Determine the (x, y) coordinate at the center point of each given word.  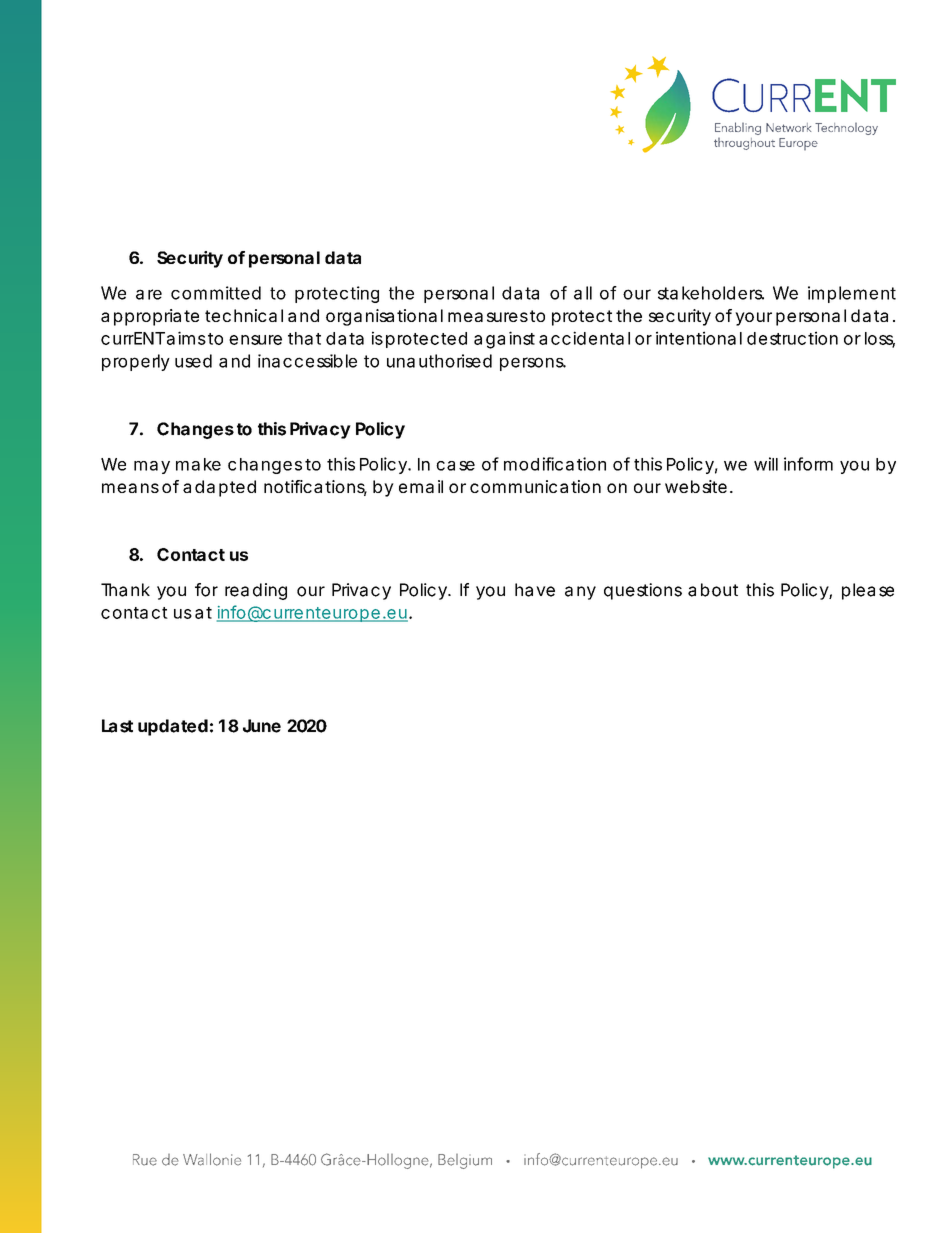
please (868, 591)
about (713, 590)
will (766, 464)
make (198, 464)
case (455, 466)
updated (173, 727)
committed (216, 293)
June (262, 726)
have (535, 590)
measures (488, 317)
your (753, 319)
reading (256, 591)
